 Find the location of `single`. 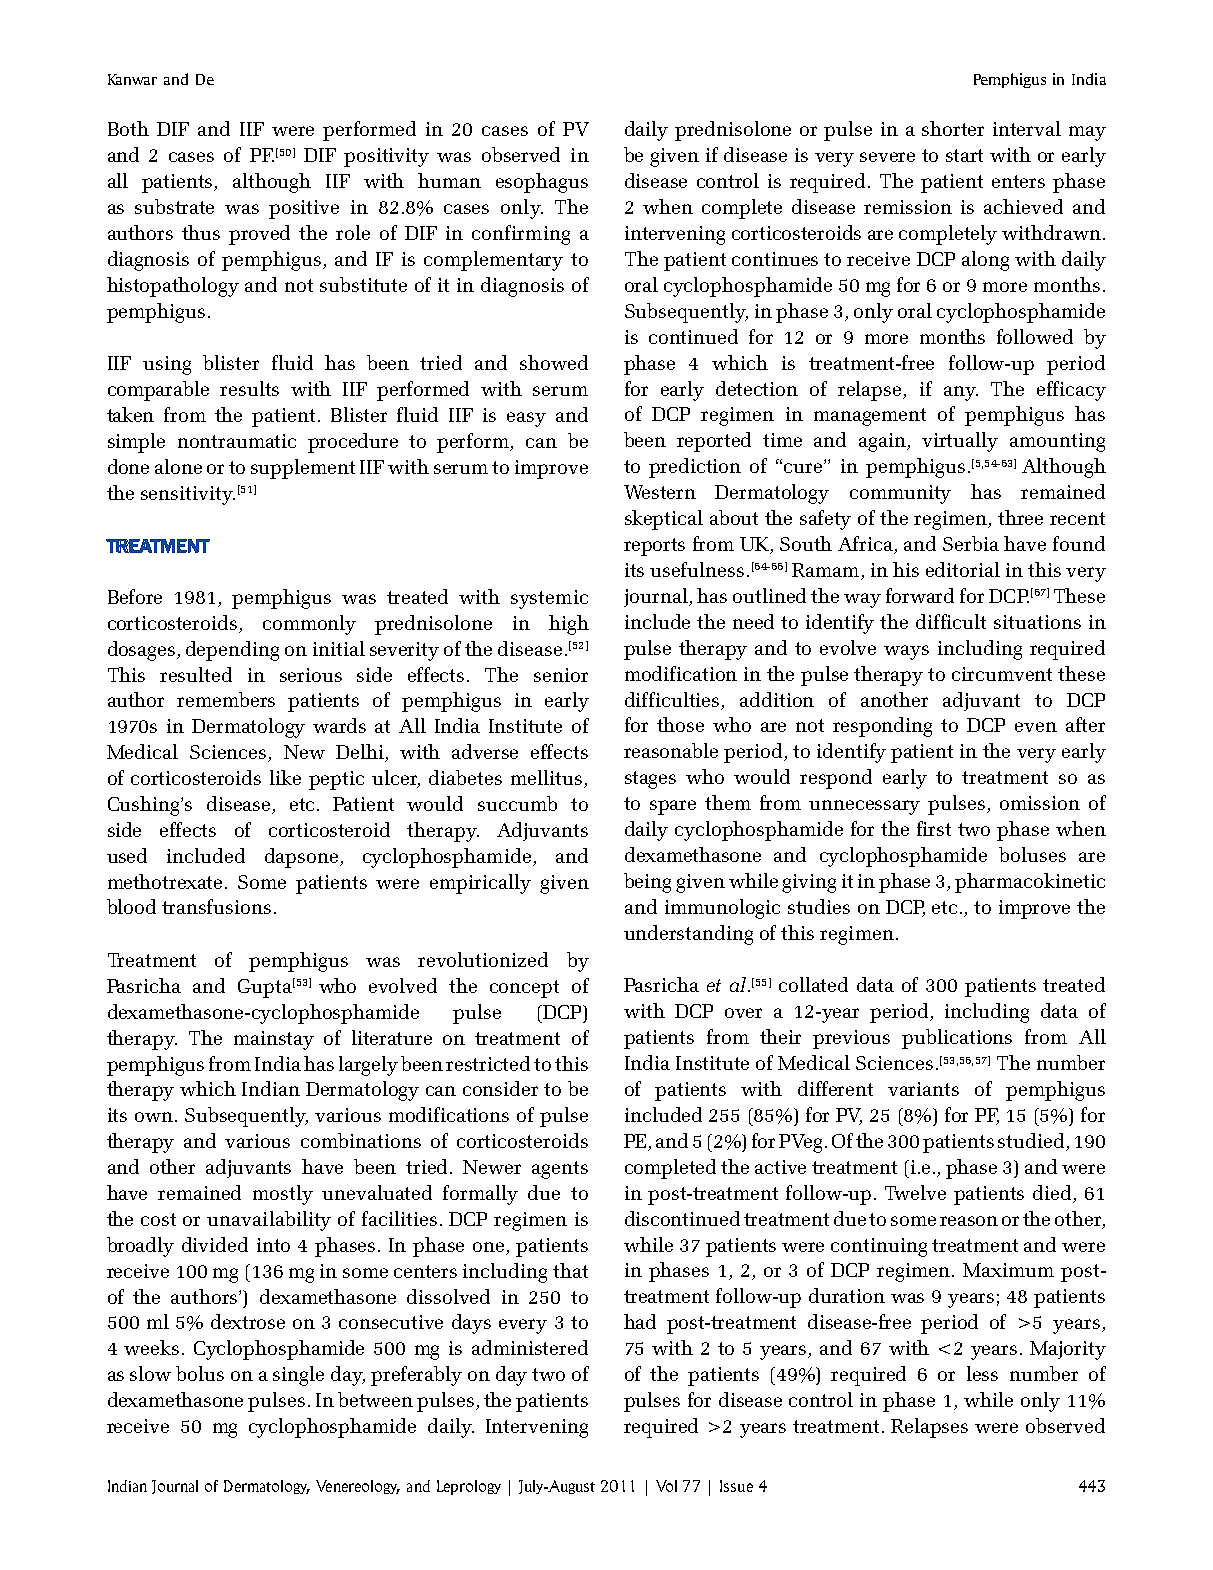

single is located at coordinates (298, 1376).
